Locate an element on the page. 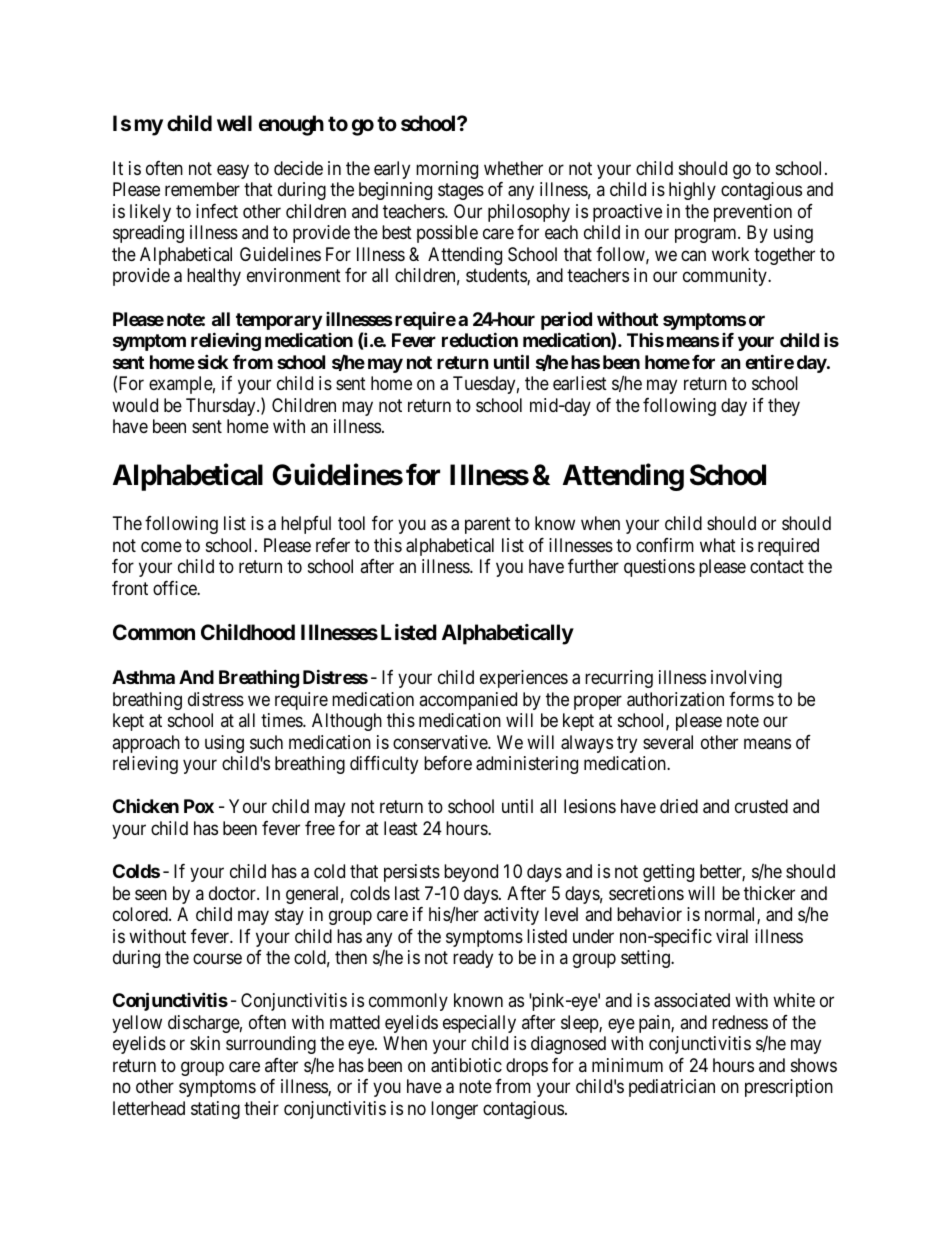 This page has height=1233, width=952. Thursday is located at coordinates (222, 407).
